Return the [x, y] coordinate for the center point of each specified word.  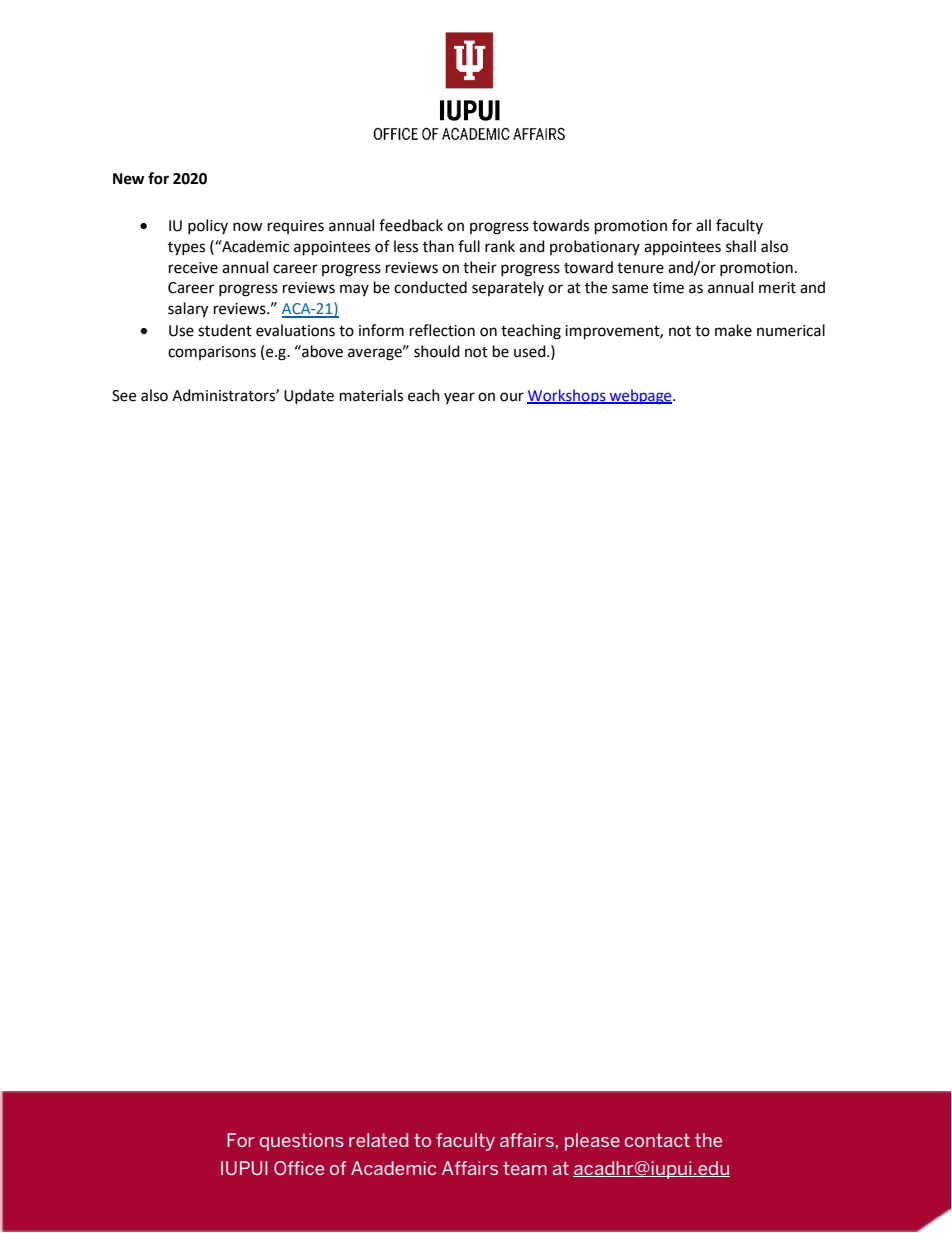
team [525, 1168]
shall [741, 246]
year [459, 398]
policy [208, 226]
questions [302, 1142]
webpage [640, 396]
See [124, 396]
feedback [411, 225]
